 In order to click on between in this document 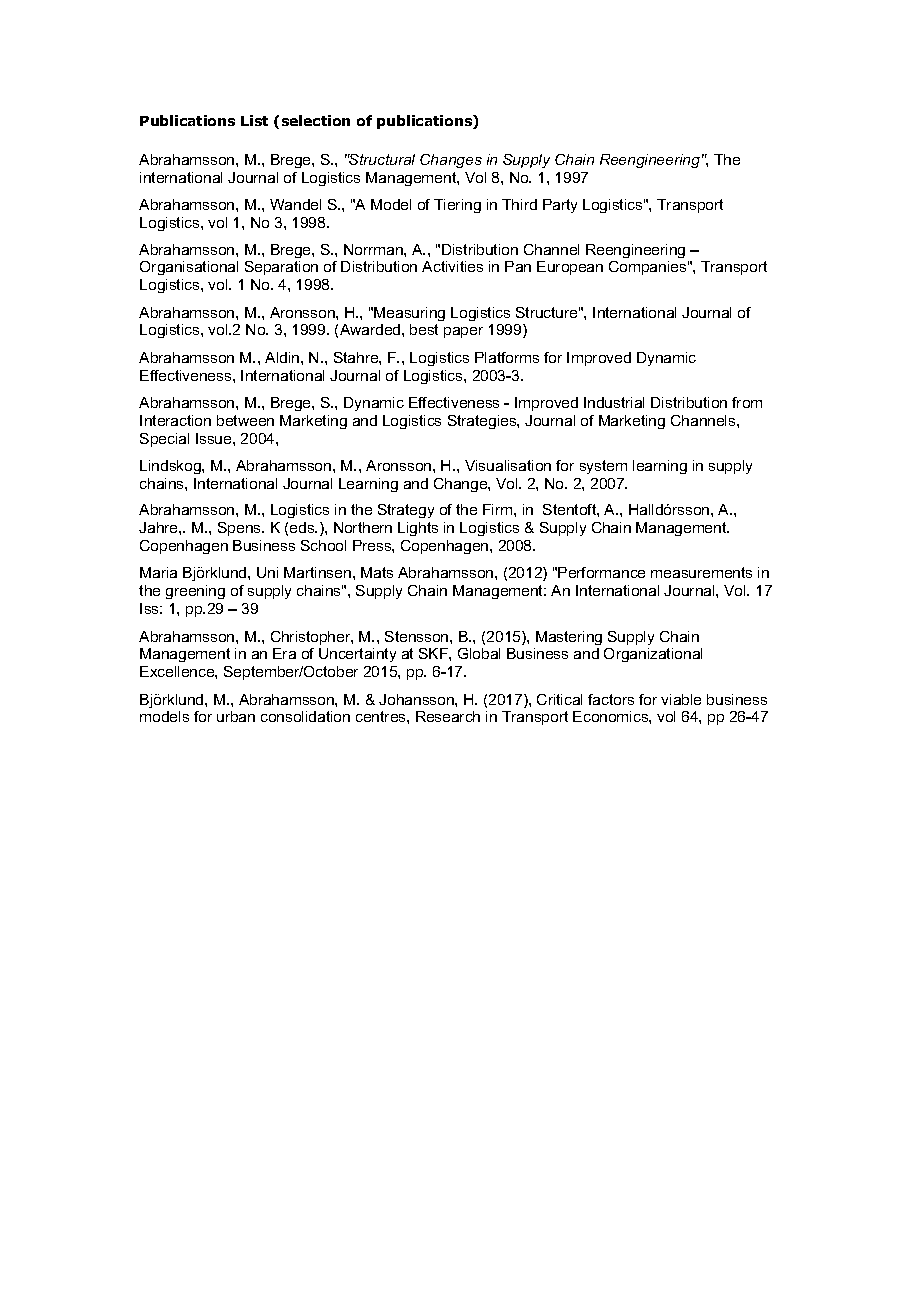, I will do `click(245, 420)`.
